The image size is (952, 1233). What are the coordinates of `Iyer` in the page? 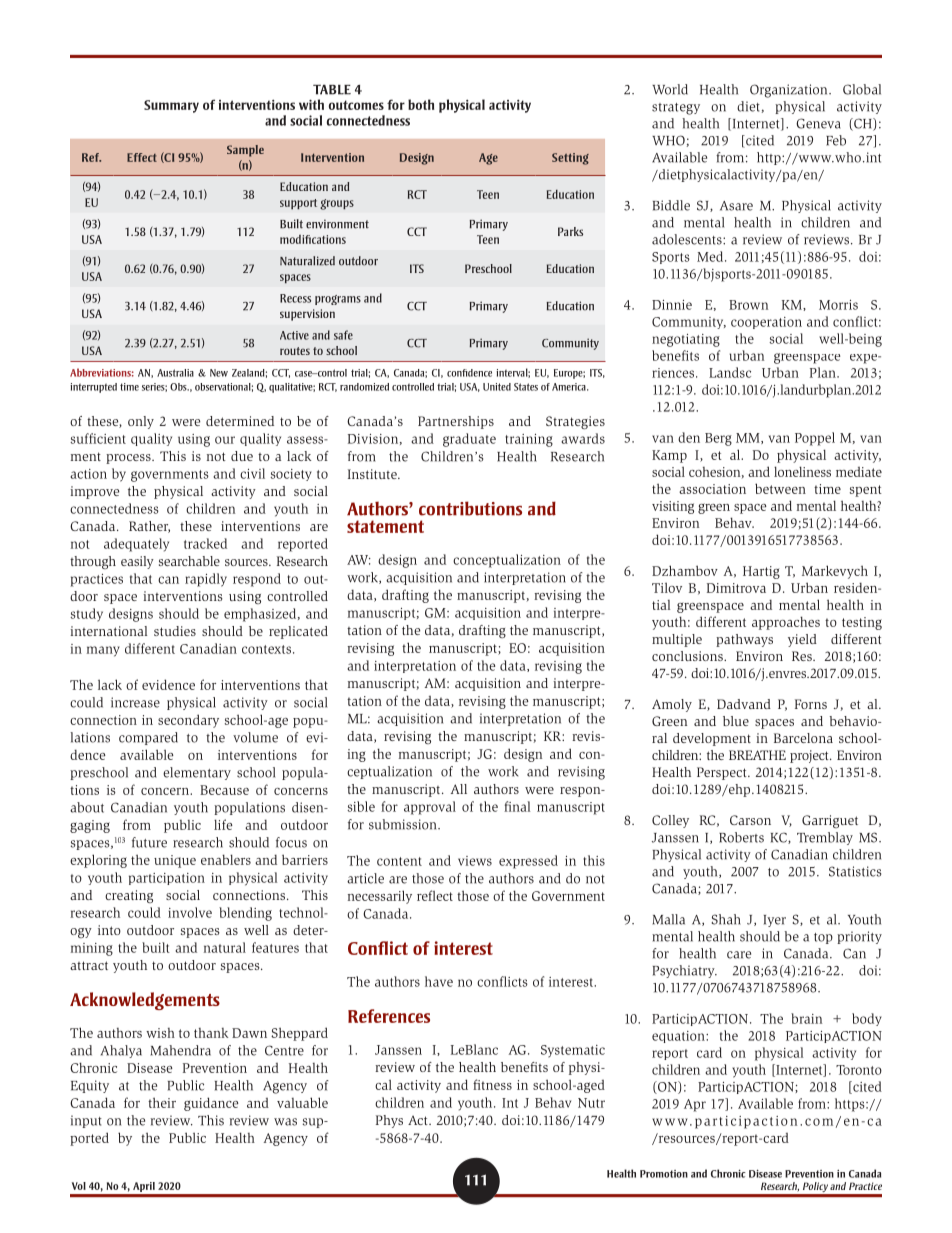 It's located at (775, 921).
